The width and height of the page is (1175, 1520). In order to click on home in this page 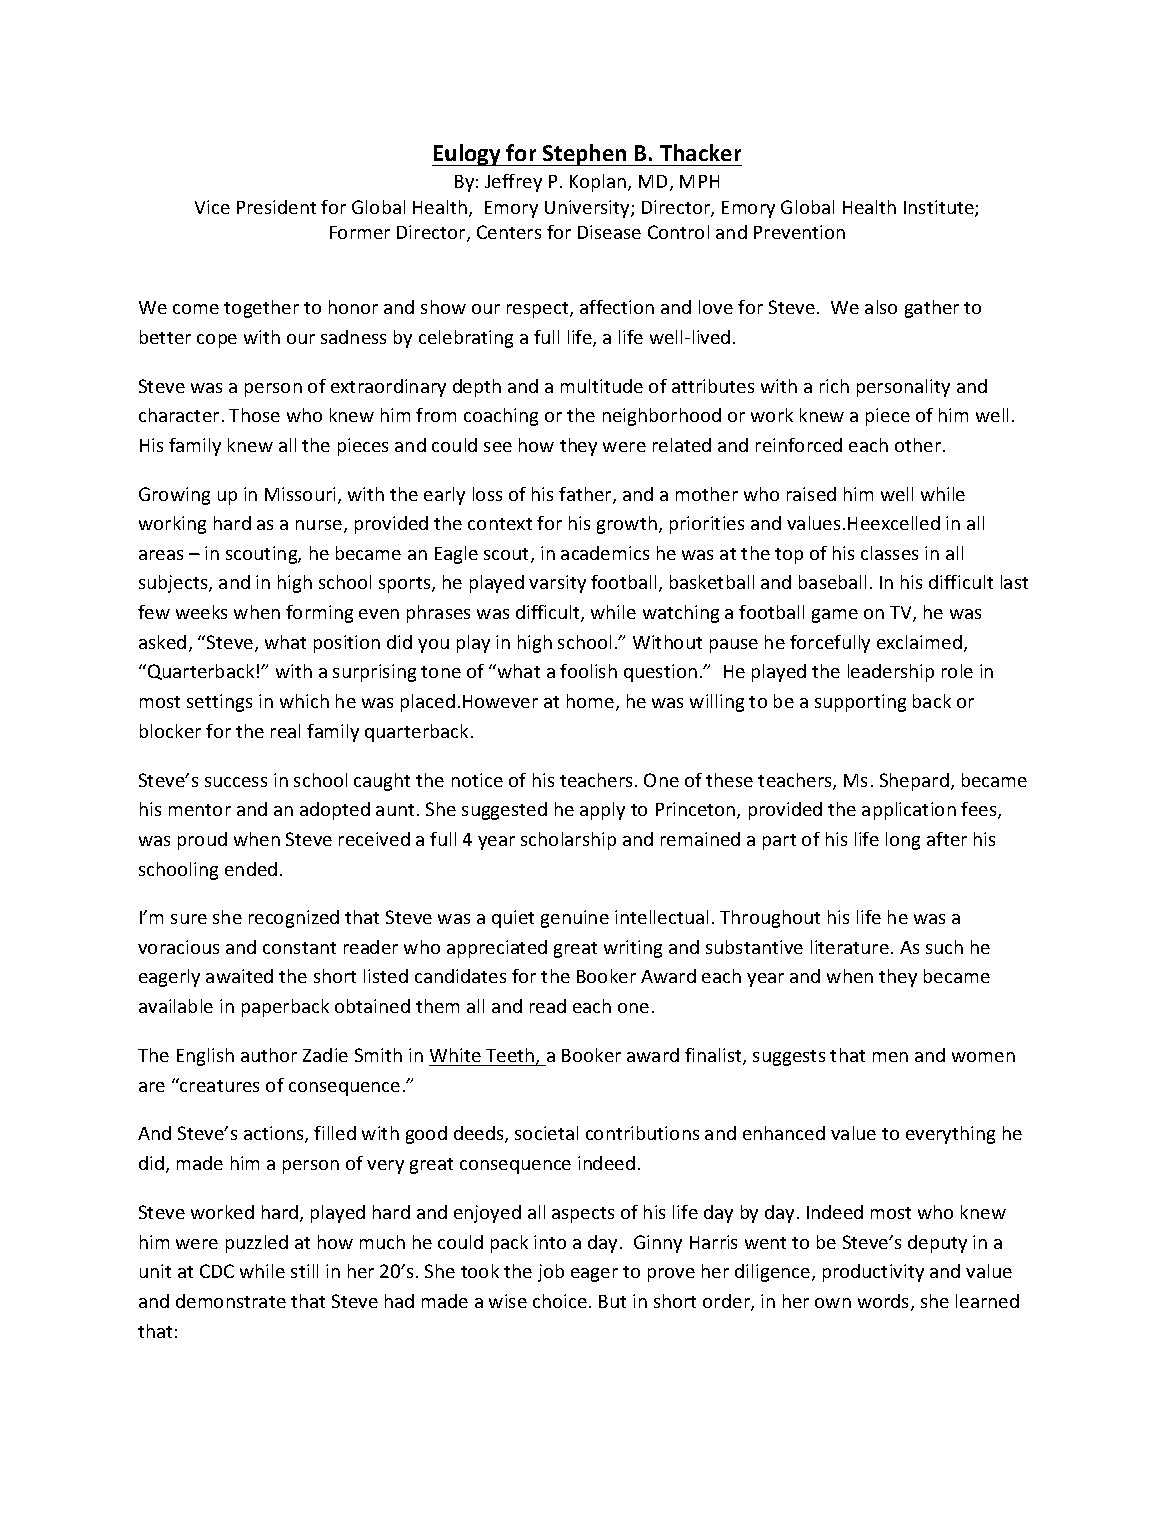, I will do `click(592, 702)`.
